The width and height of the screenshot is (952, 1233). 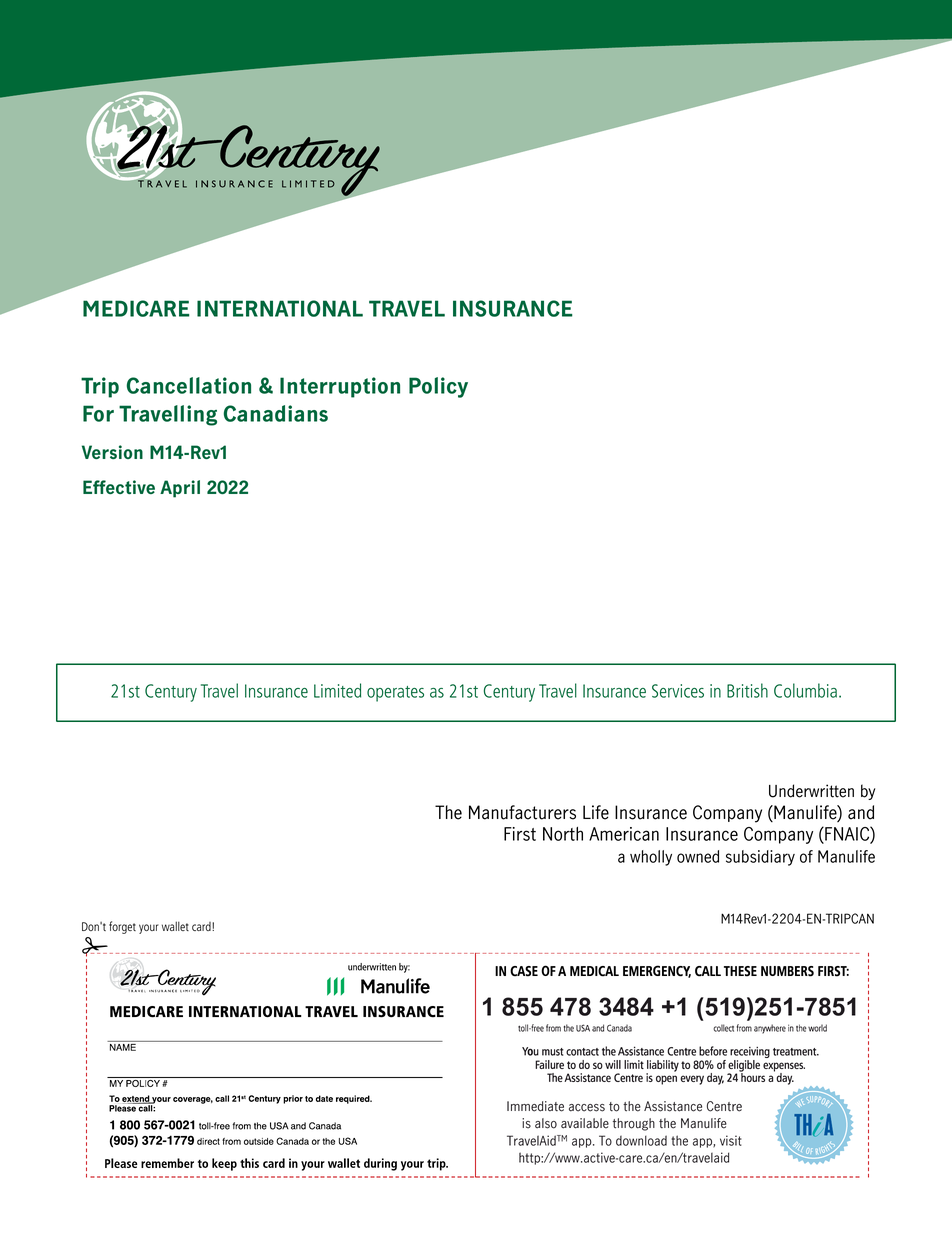 What do you see at coordinates (189, 385) in the screenshot?
I see `Cancellation` at bounding box center [189, 385].
